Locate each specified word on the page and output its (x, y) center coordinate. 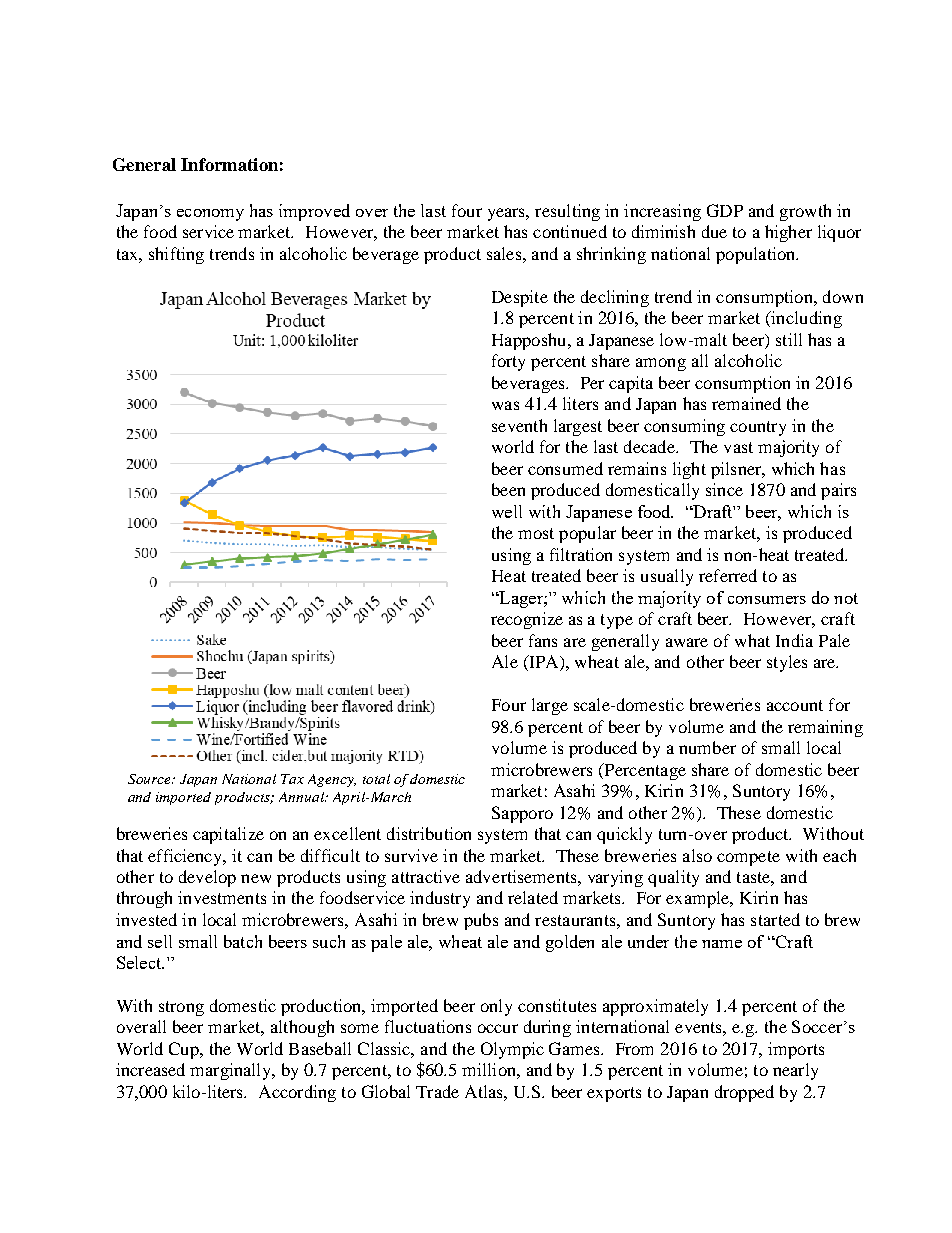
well (507, 511)
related (533, 897)
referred (728, 575)
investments (222, 897)
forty (508, 362)
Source (151, 779)
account (795, 705)
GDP (725, 210)
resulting (567, 212)
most (536, 533)
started (775, 919)
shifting (176, 255)
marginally (232, 1071)
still (789, 339)
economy (210, 215)
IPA (544, 663)
